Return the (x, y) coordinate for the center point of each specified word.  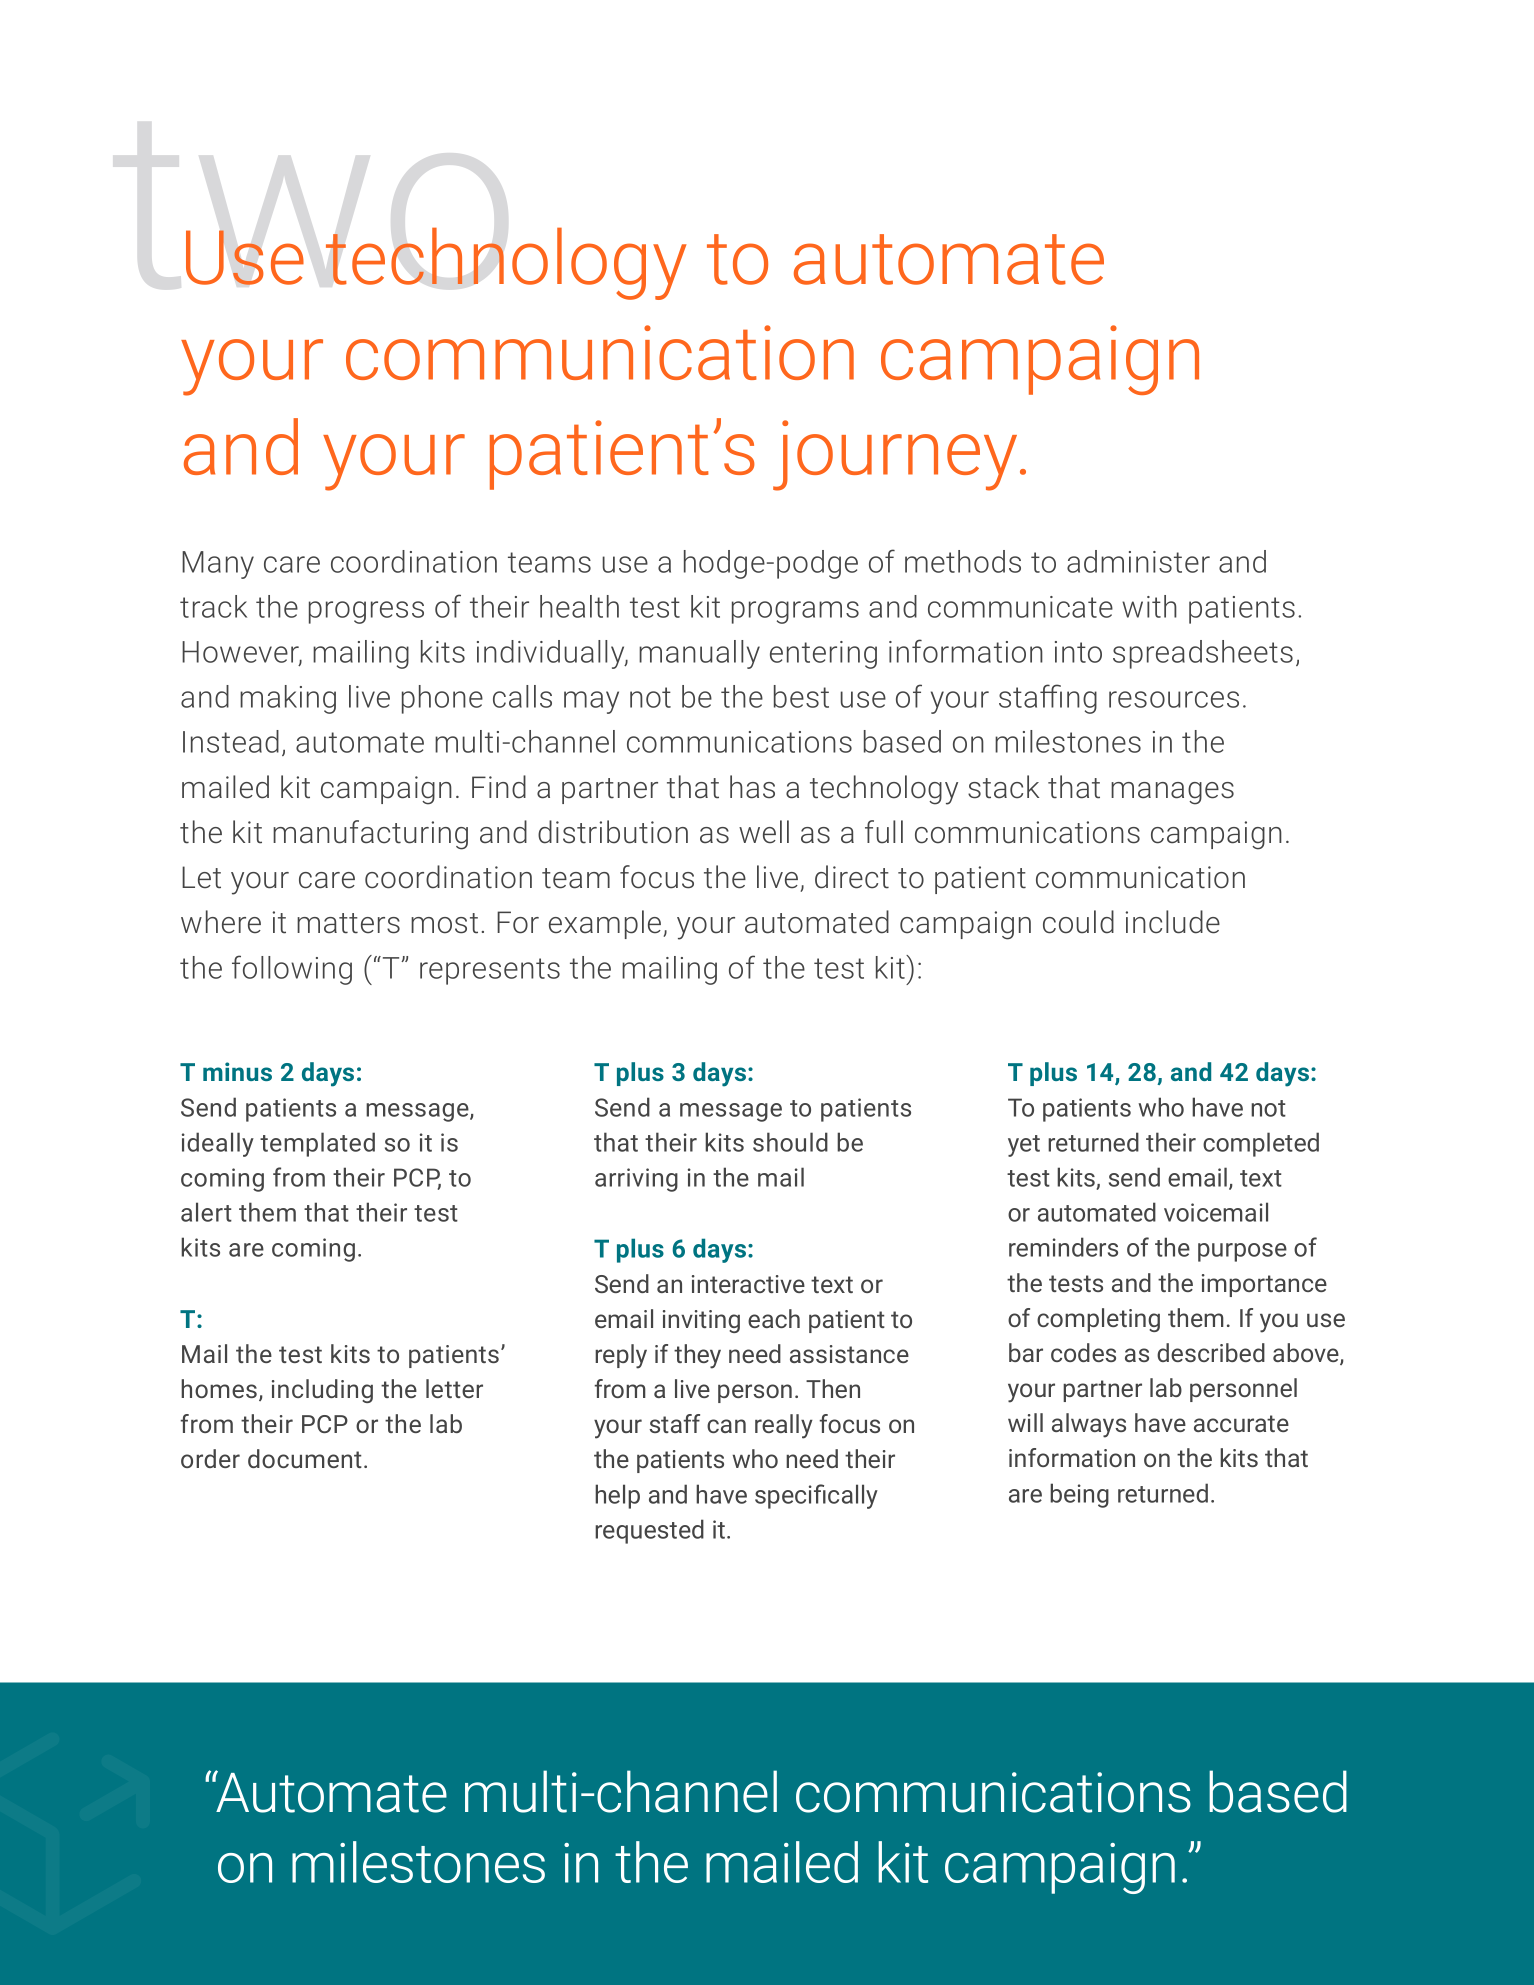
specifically (816, 1496)
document (305, 1458)
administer (1138, 561)
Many (218, 565)
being (1079, 1495)
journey (895, 455)
